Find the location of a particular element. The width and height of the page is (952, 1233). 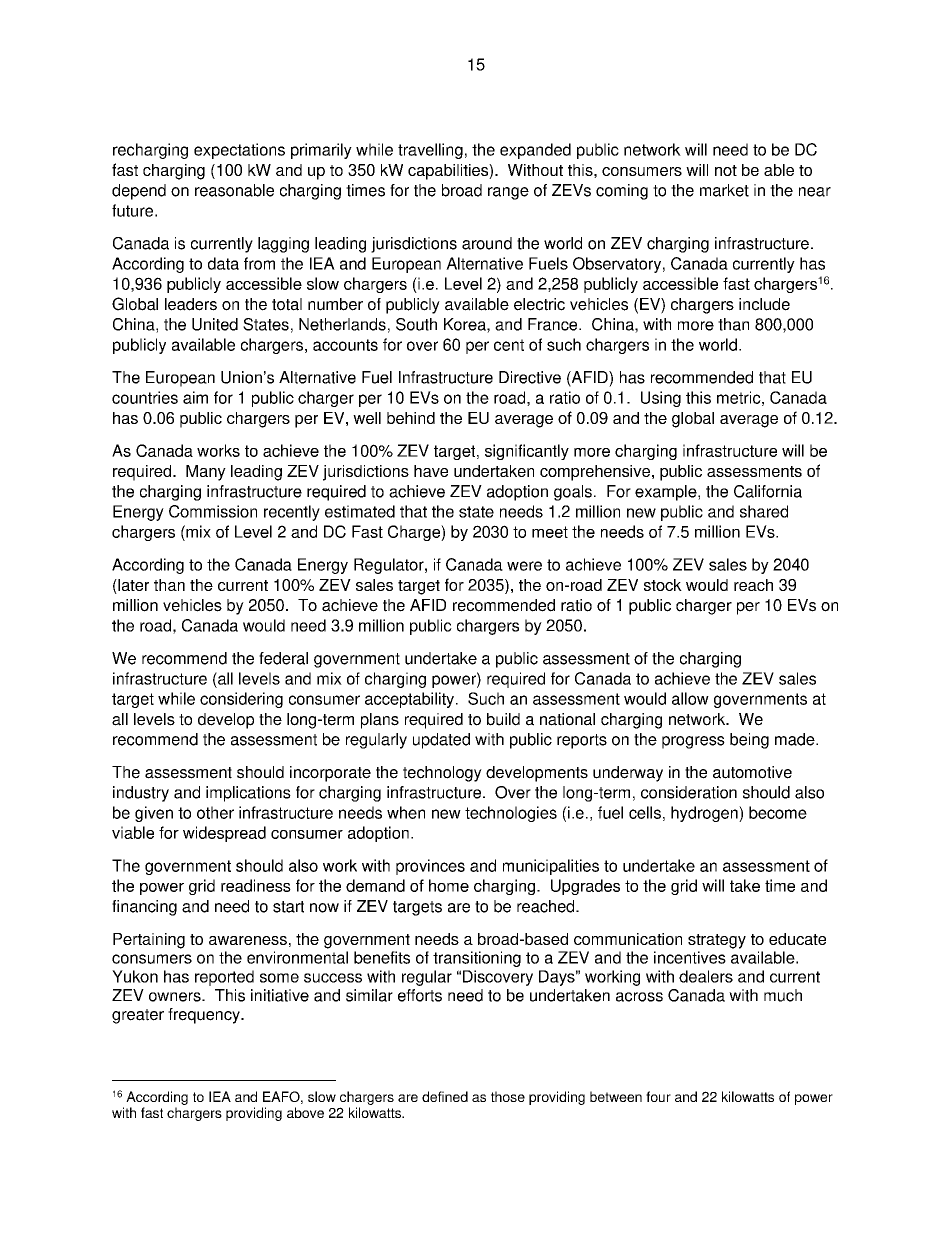

stock is located at coordinates (663, 585).
